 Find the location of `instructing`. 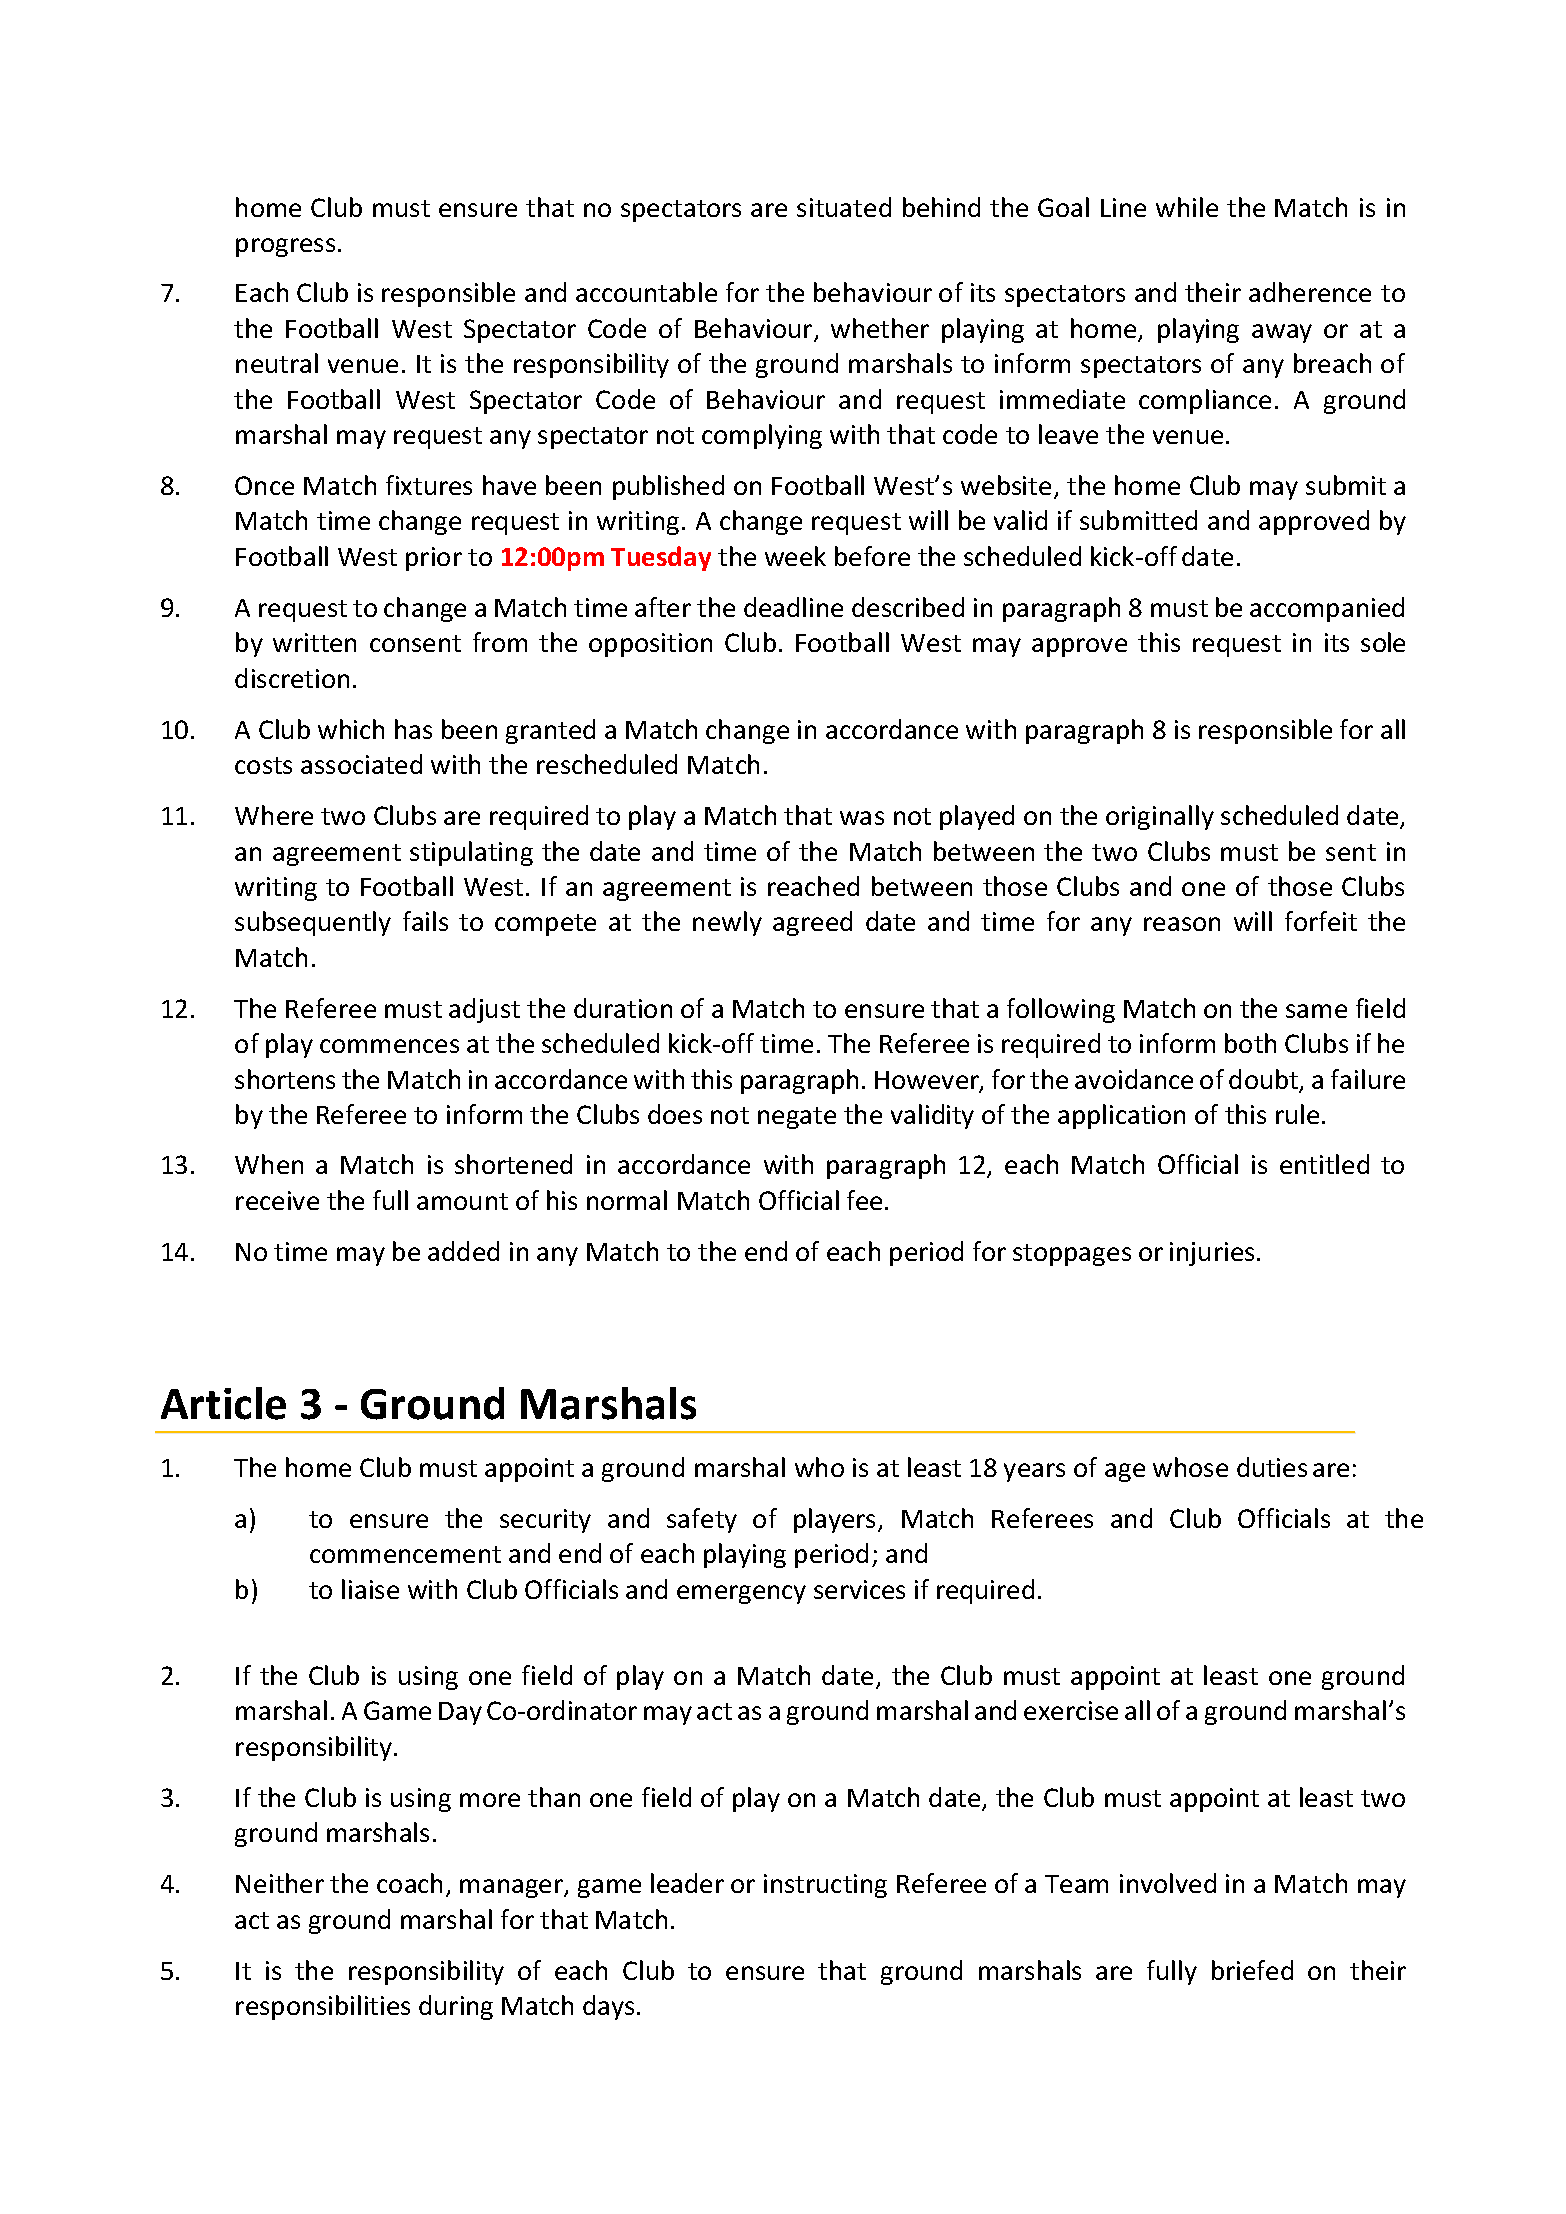

instructing is located at coordinates (825, 1886).
